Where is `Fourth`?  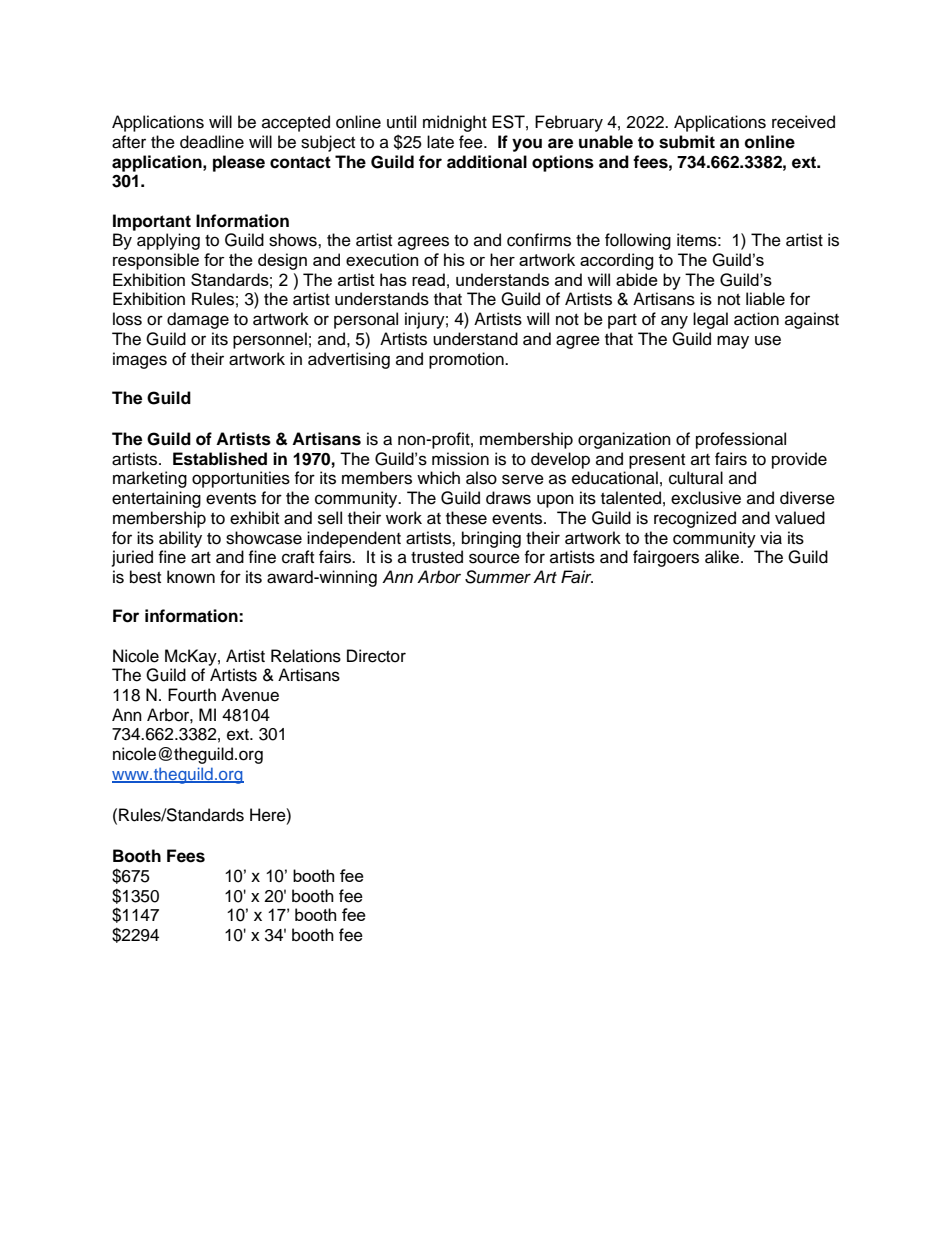
Fourth is located at coordinates (192, 695).
